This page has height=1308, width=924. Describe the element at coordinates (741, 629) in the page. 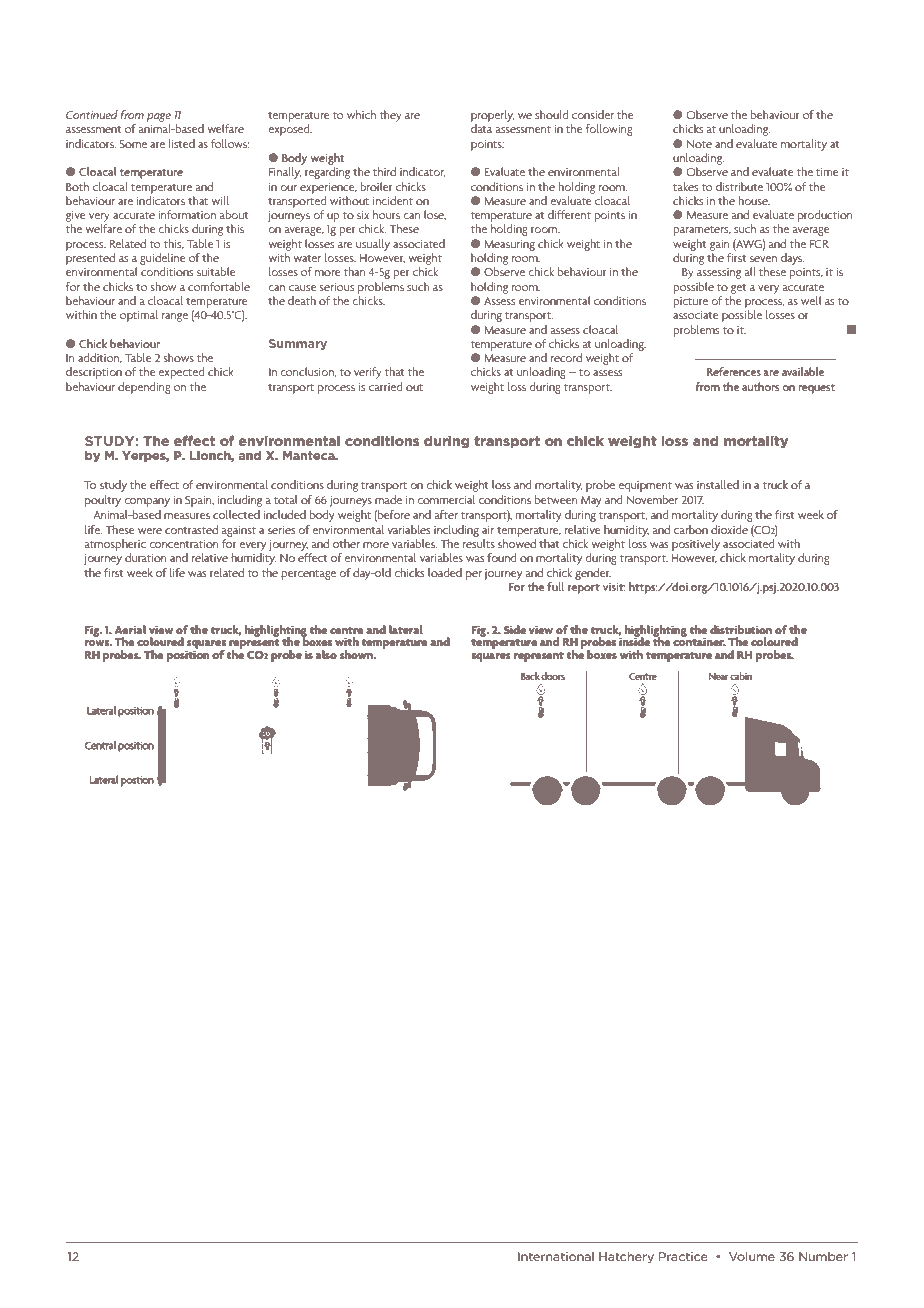

I see `distribution` at that location.
